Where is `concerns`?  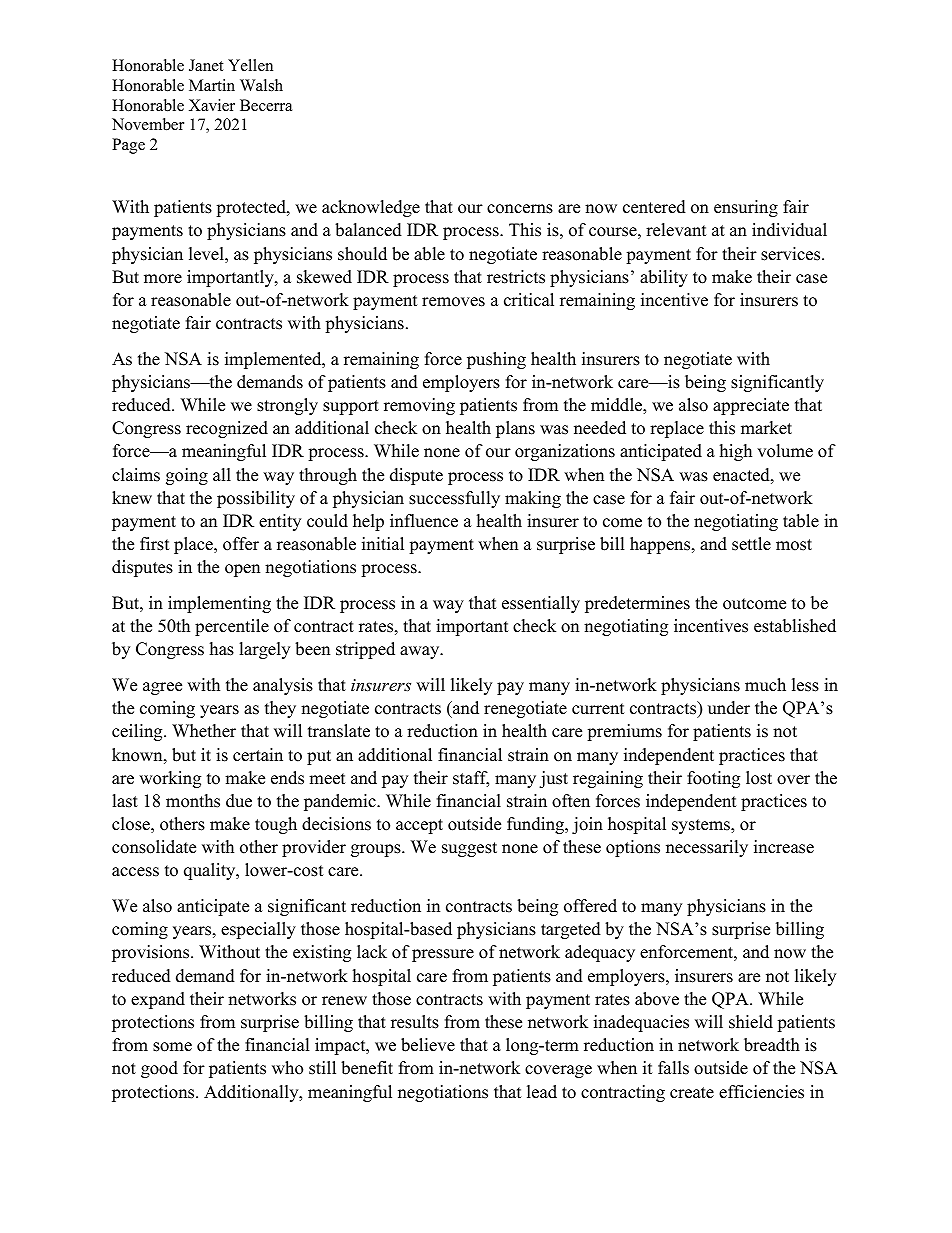 concerns is located at coordinates (520, 209).
